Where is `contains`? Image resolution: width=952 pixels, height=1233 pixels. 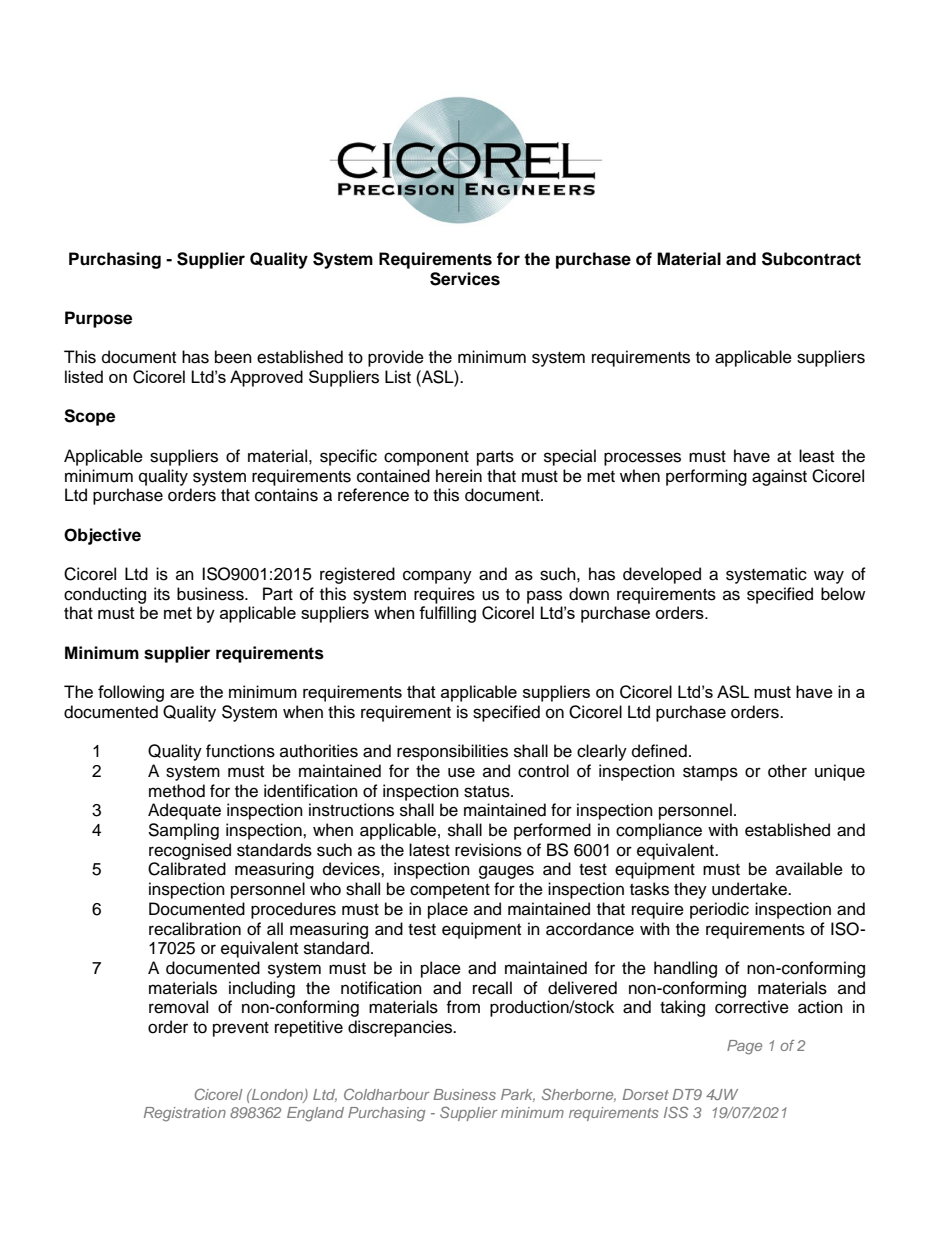 contains is located at coordinates (286, 495).
